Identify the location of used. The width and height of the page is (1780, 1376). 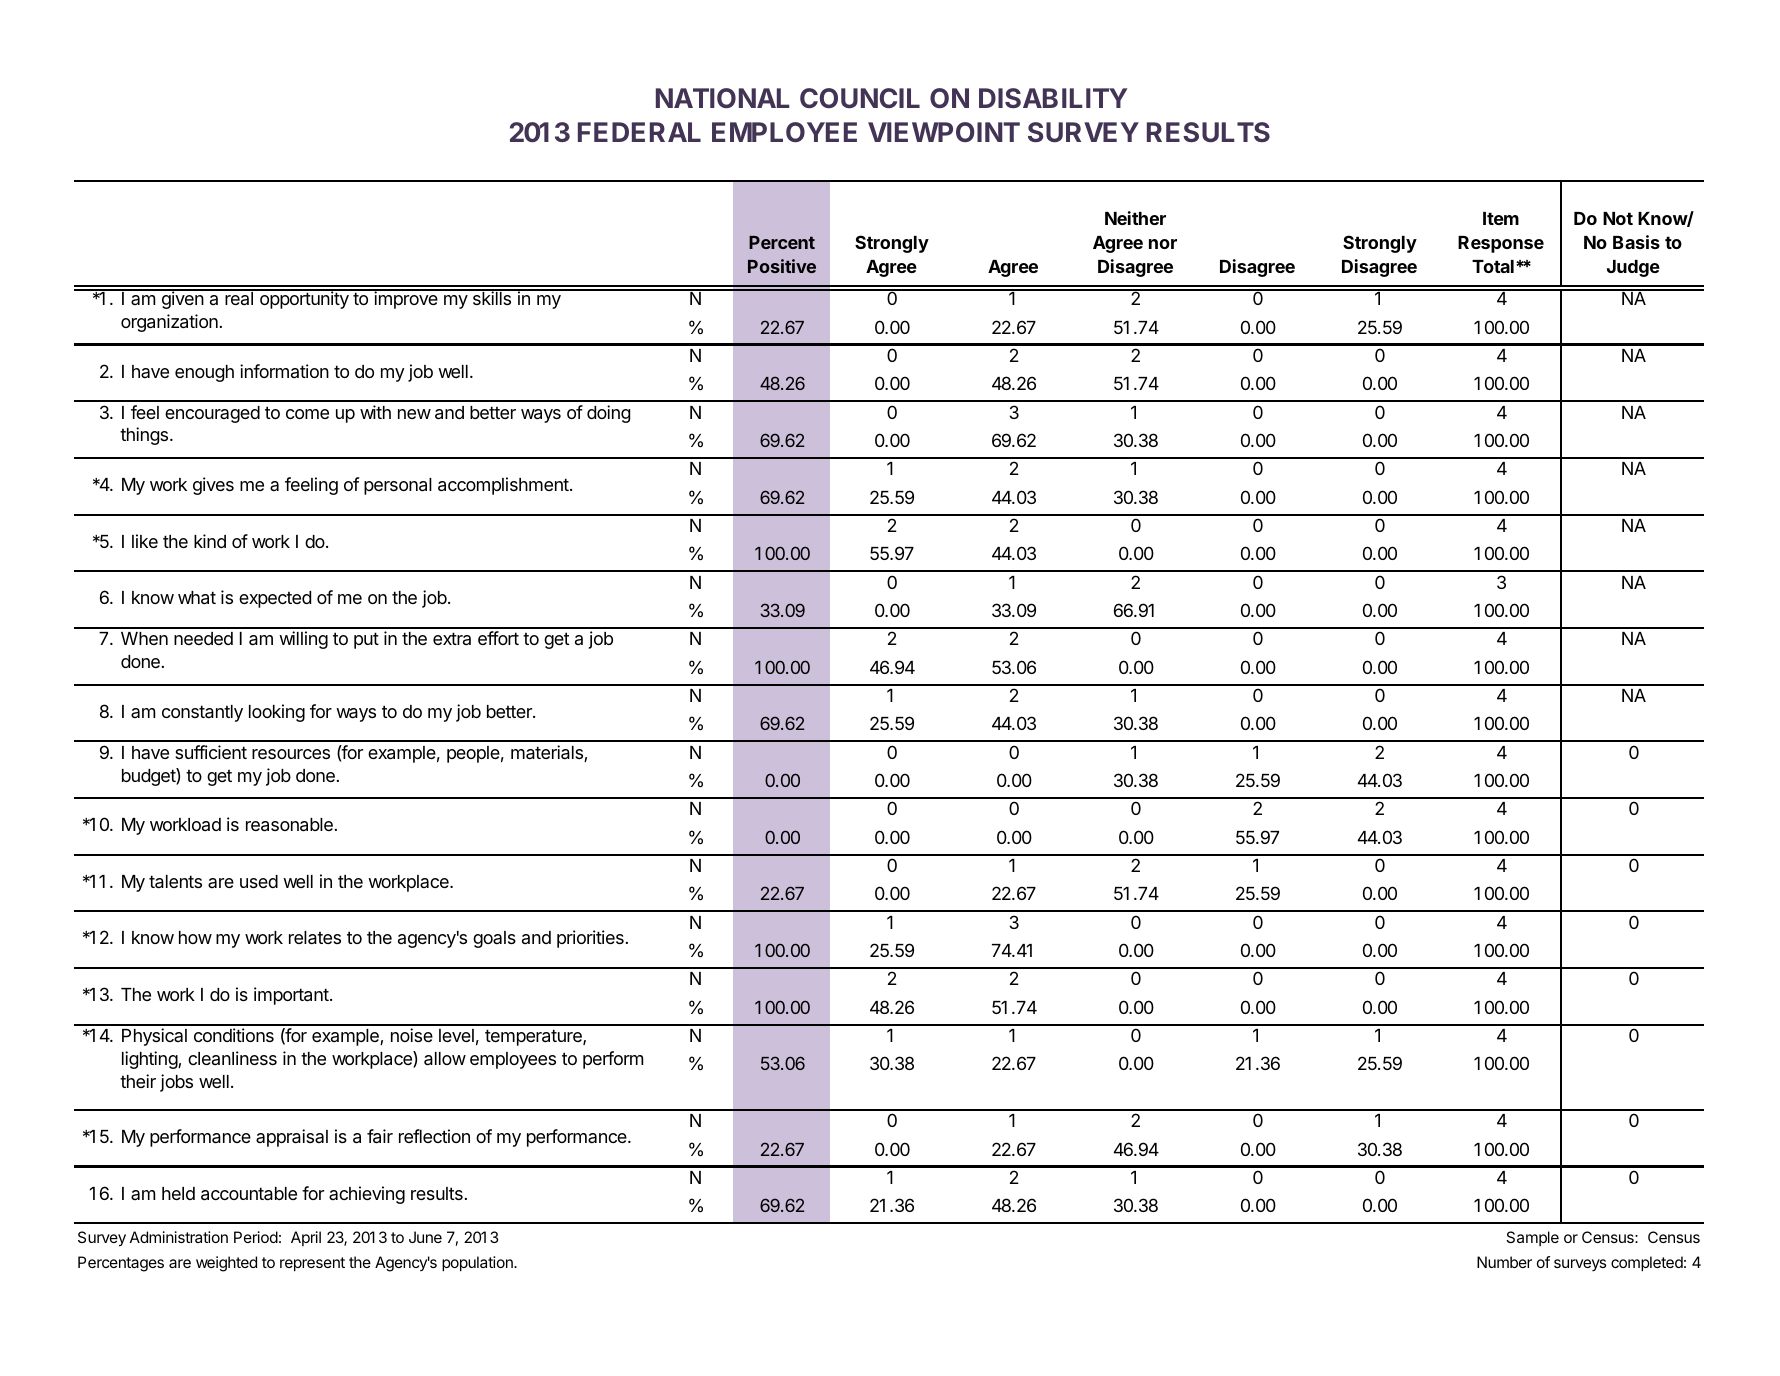
(259, 881).
